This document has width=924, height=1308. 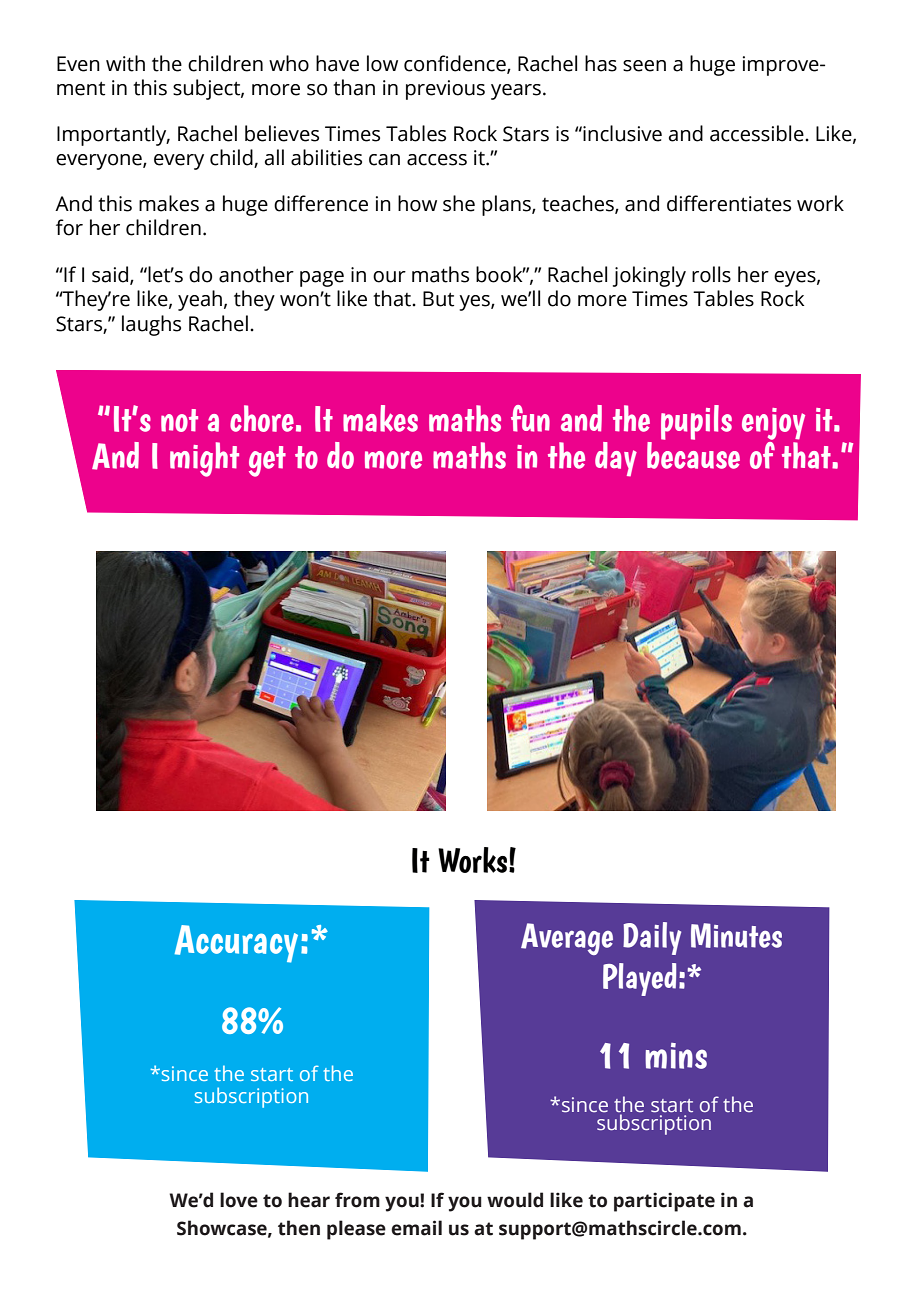 What do you see at coordinates (239, 1200) in the document?
I see `love` at bounding box center [239, 1200].
